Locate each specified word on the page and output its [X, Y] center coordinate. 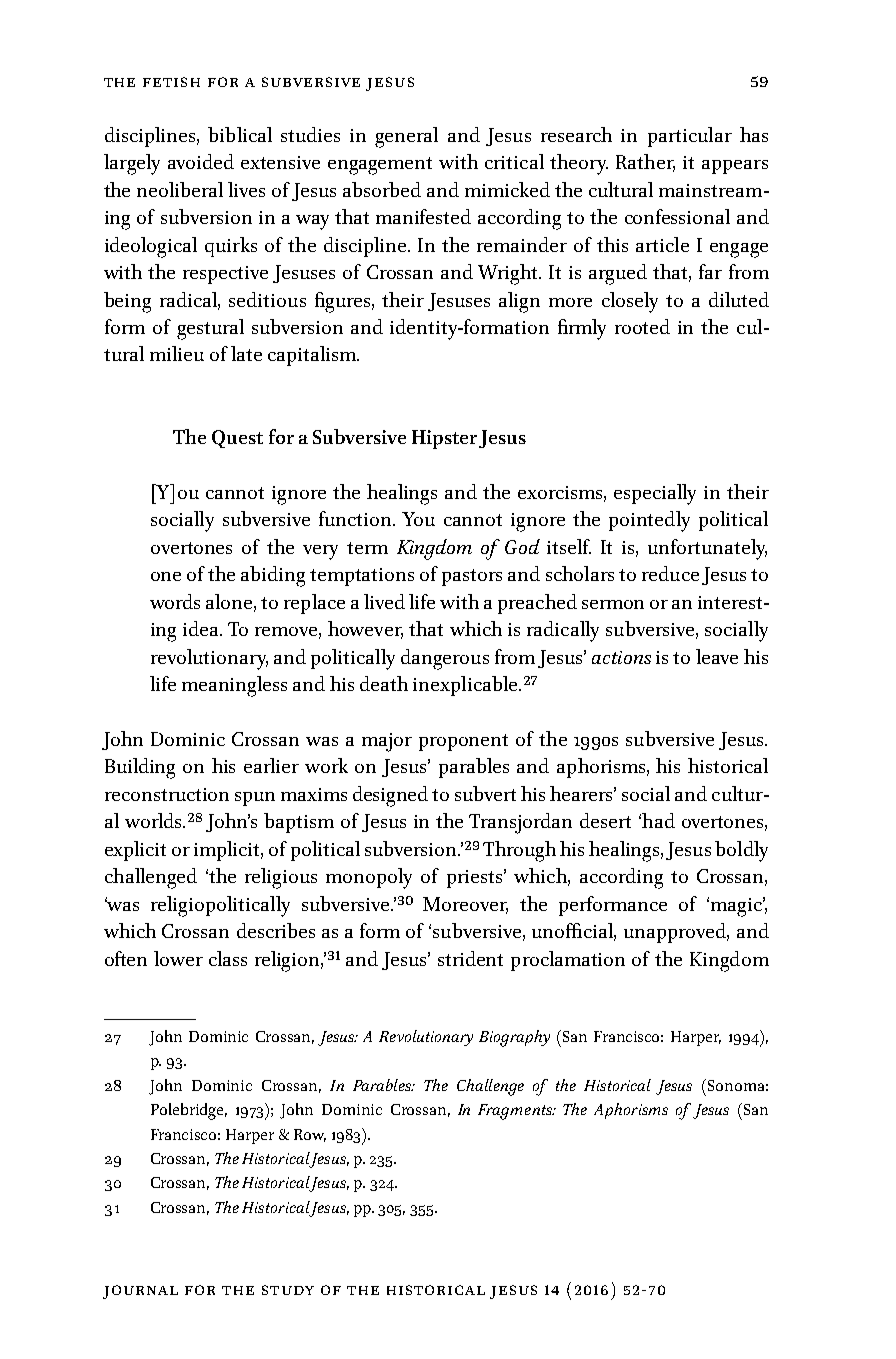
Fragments [516, 1112]
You [418, 519]
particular [690, 137]
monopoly [369, 878]
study [288, 1290]
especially [655, 494]
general [406, 137]
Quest [237, 439]
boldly [741, 851]
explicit [135, 851]
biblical [240, 134]
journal [140, 1292]
